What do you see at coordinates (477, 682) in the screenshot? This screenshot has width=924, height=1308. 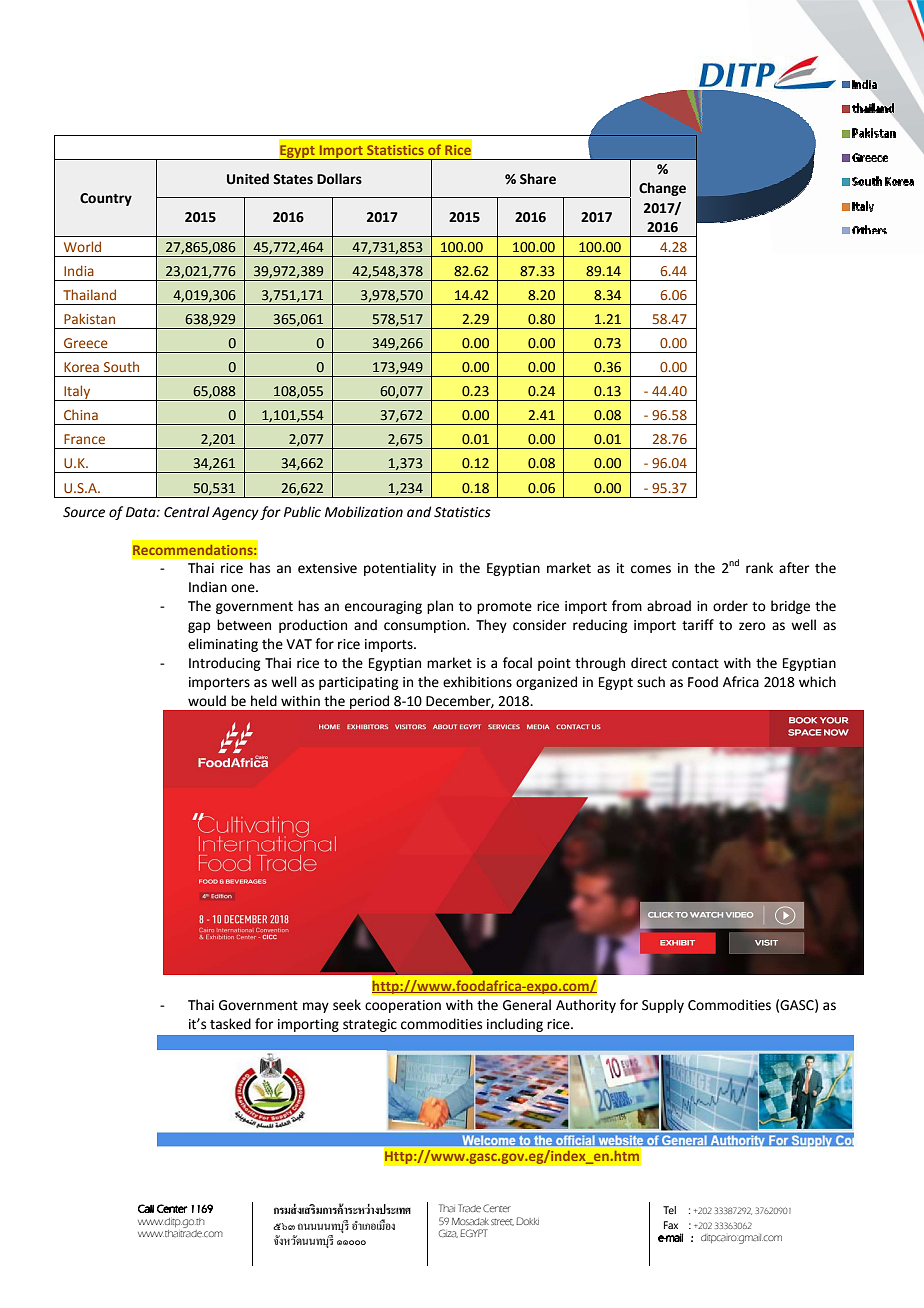 I see `exhibitions` at bounding box center [477, 682].
